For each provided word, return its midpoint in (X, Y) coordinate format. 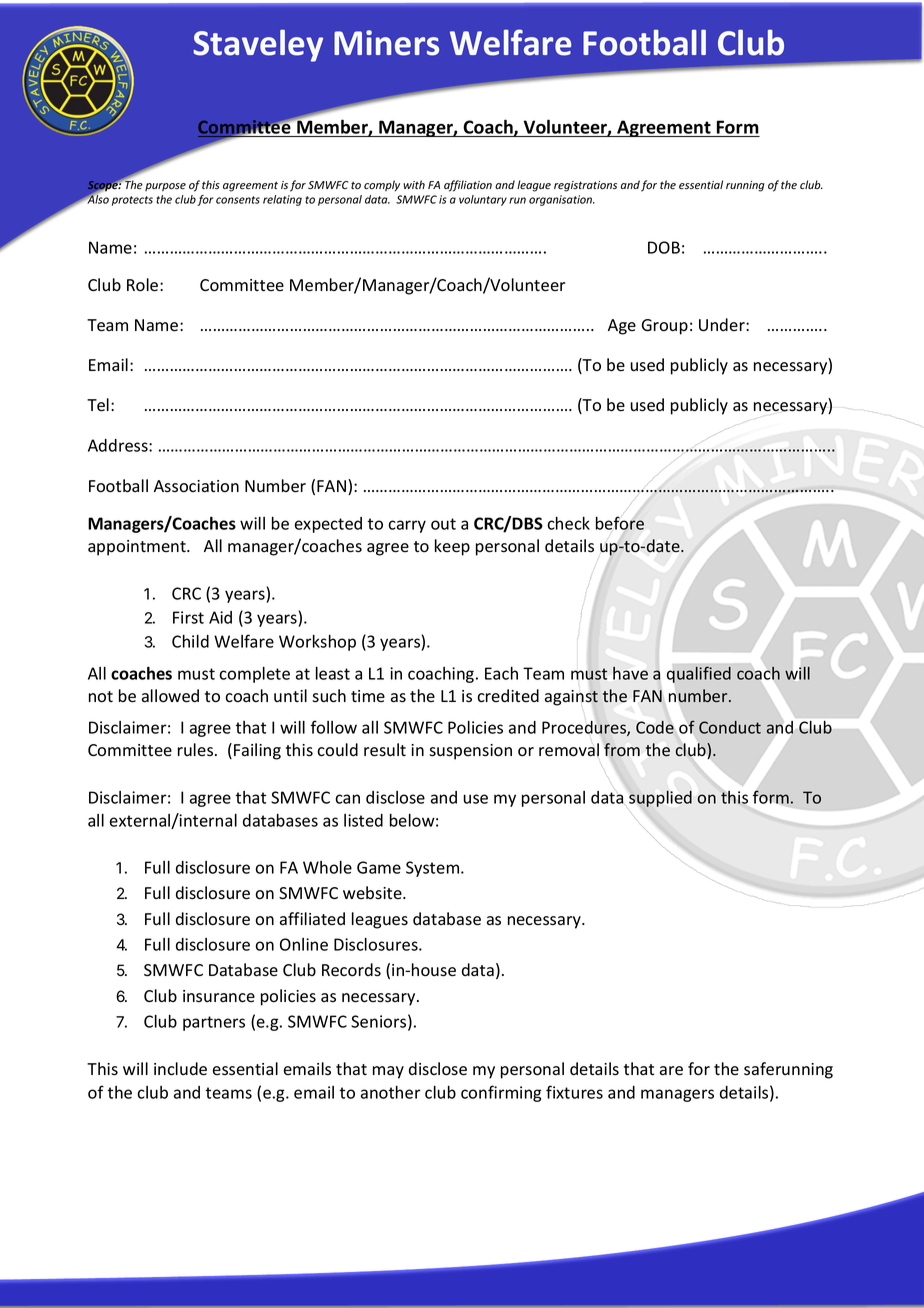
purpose (165, 187)
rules (197, 750)
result (385, 750)
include (180, 1069)
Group (665, 327)
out (443, 524)
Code (655, 727)
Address (119, 445)
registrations (585, 186)
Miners (386, 43)
